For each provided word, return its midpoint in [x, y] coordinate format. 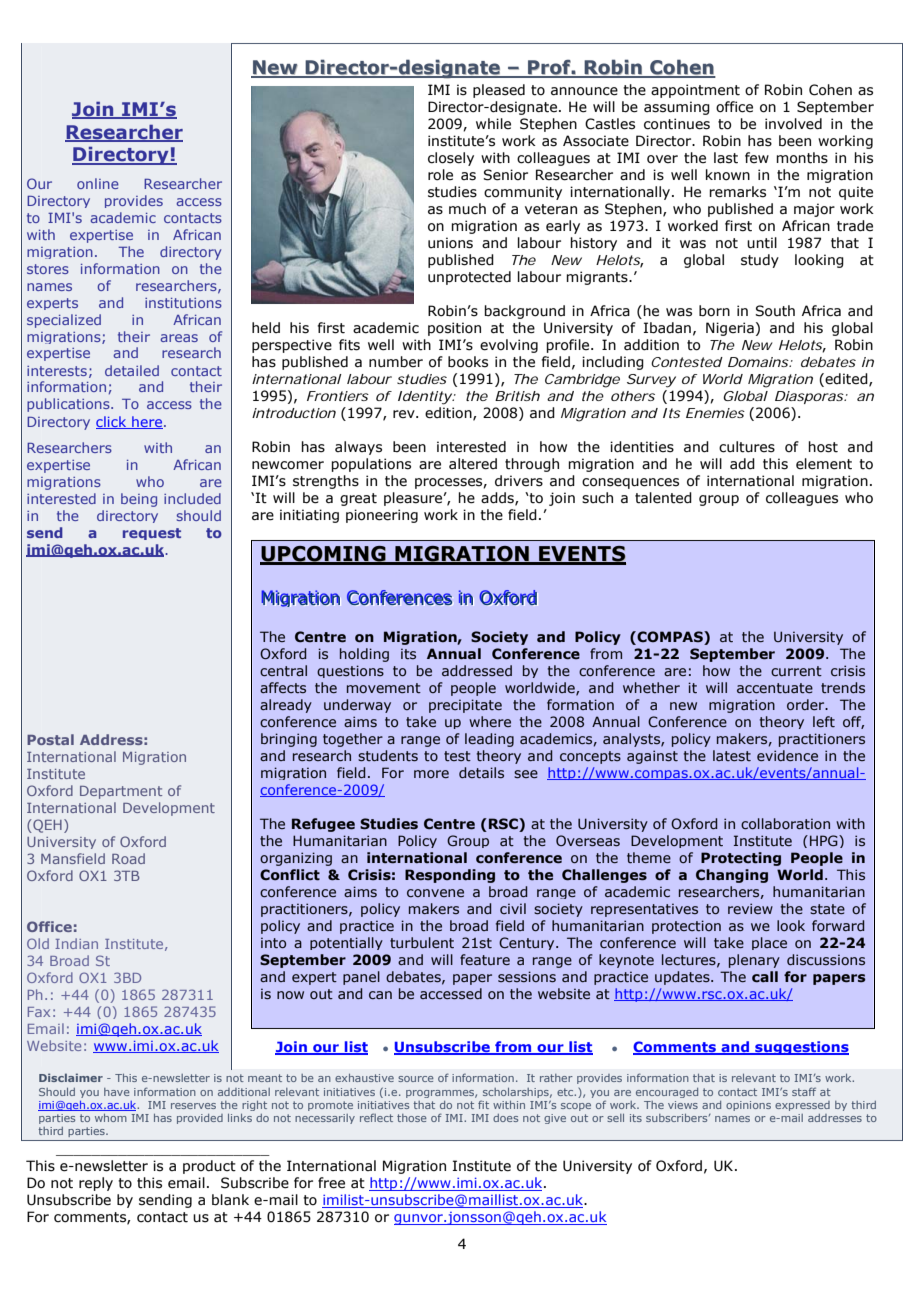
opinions [748, 1106]
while [493, 124]
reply [96, 1184]
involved [793, 124]
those [412, 1118]
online [98, 183]
